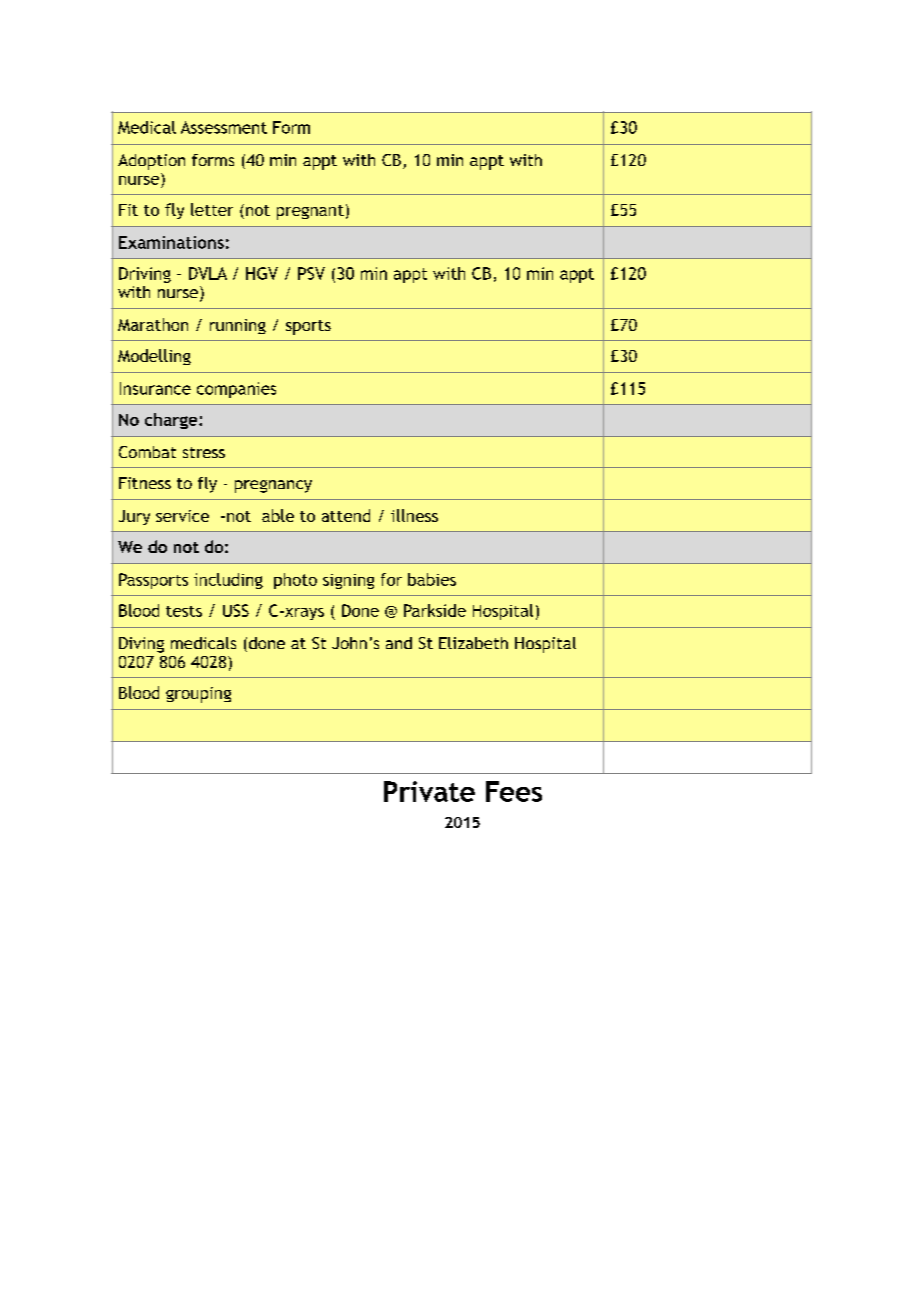 This image has height=1308, width=924. Describe the element at coordinates (238, 326) in the image. I see `running` at that location.
